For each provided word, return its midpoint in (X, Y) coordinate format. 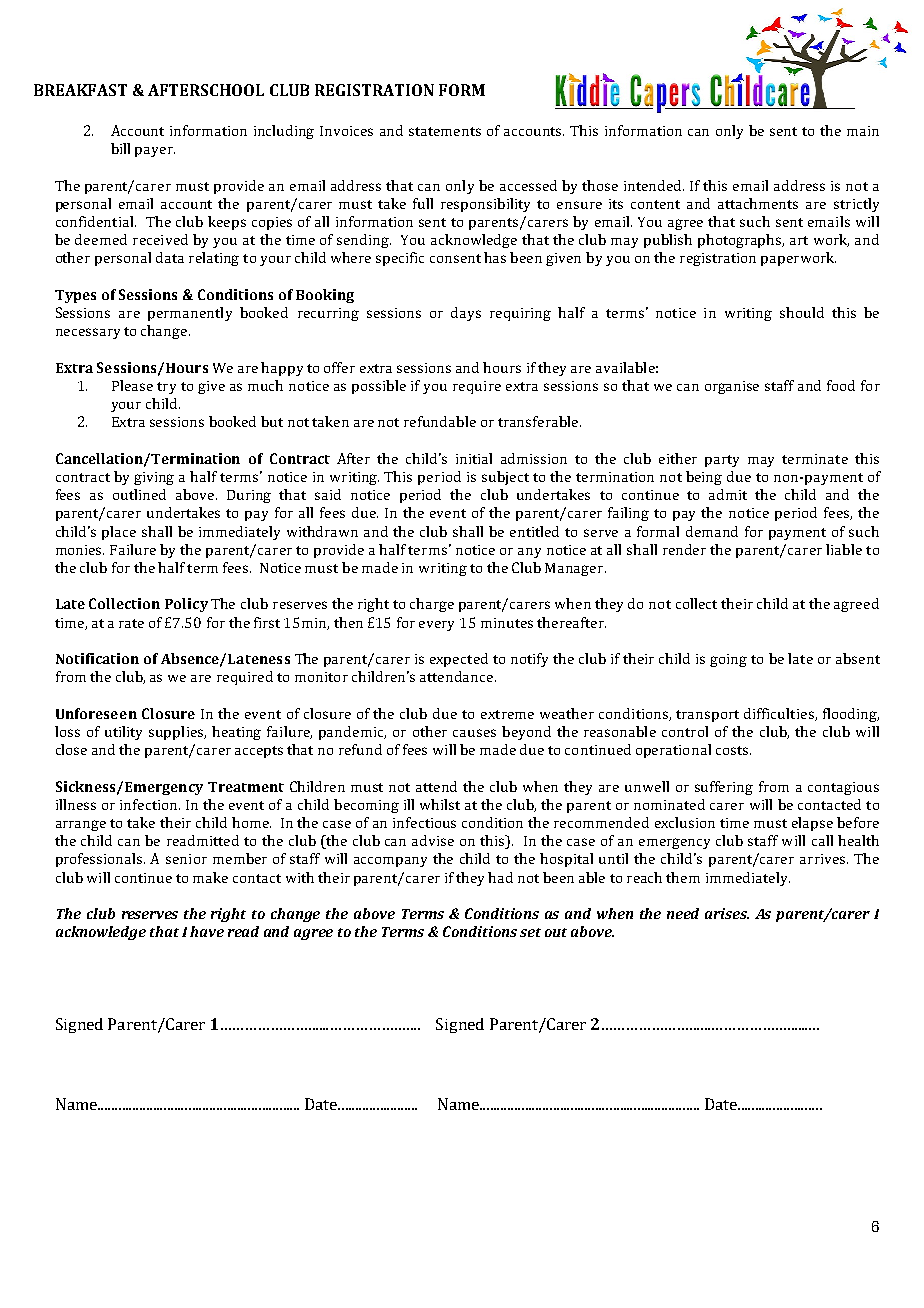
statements (445, 131)
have (207, 931)
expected (459, 660)
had (500, 877)
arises (727, 913)
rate (131, 623)
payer (155, 152)
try (166, 388)
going (728, 660)
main (863, 131)
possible (379, 387)
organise (732, 387)
